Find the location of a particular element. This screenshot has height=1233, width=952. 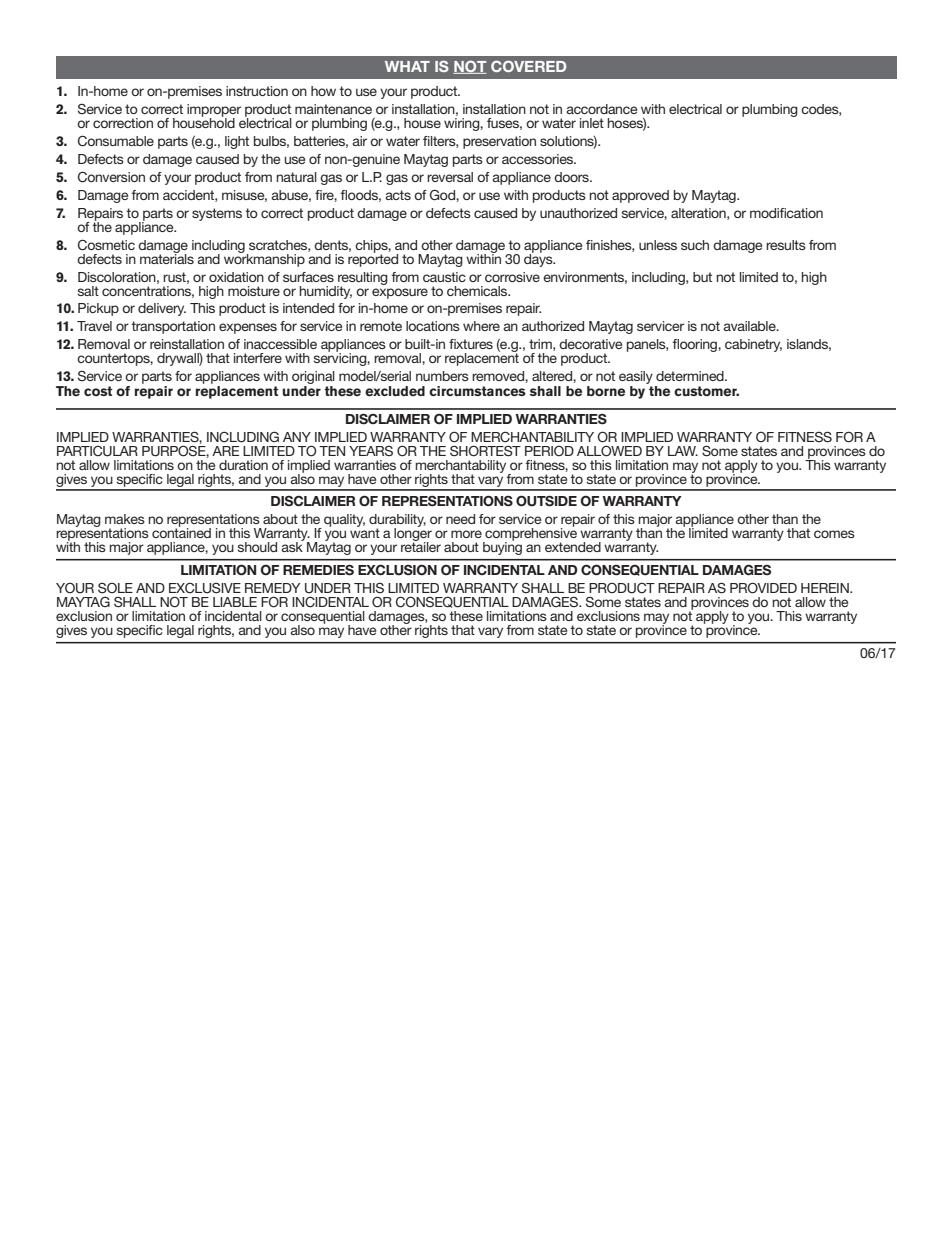

EXCLUSIVE is located at coordinates (205, 588).
